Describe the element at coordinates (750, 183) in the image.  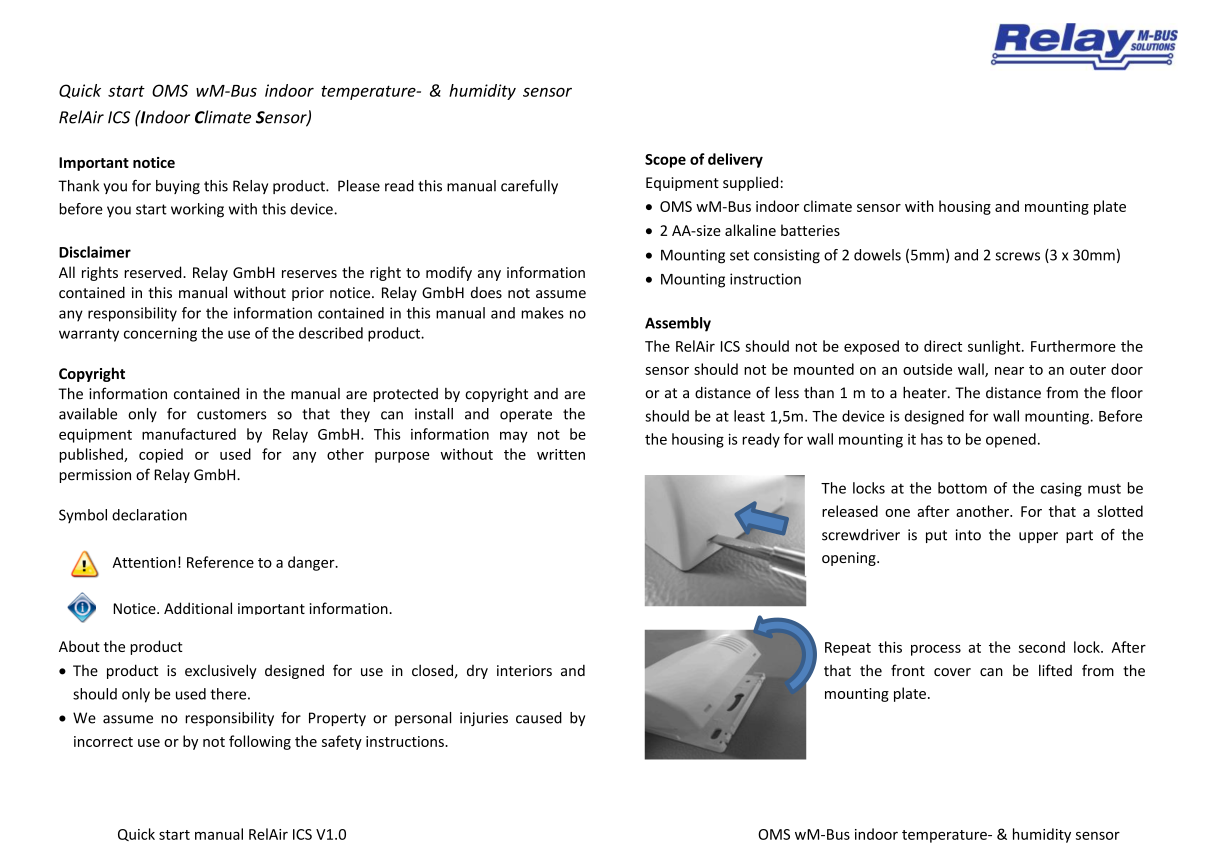
I see `supplied` at that location.
